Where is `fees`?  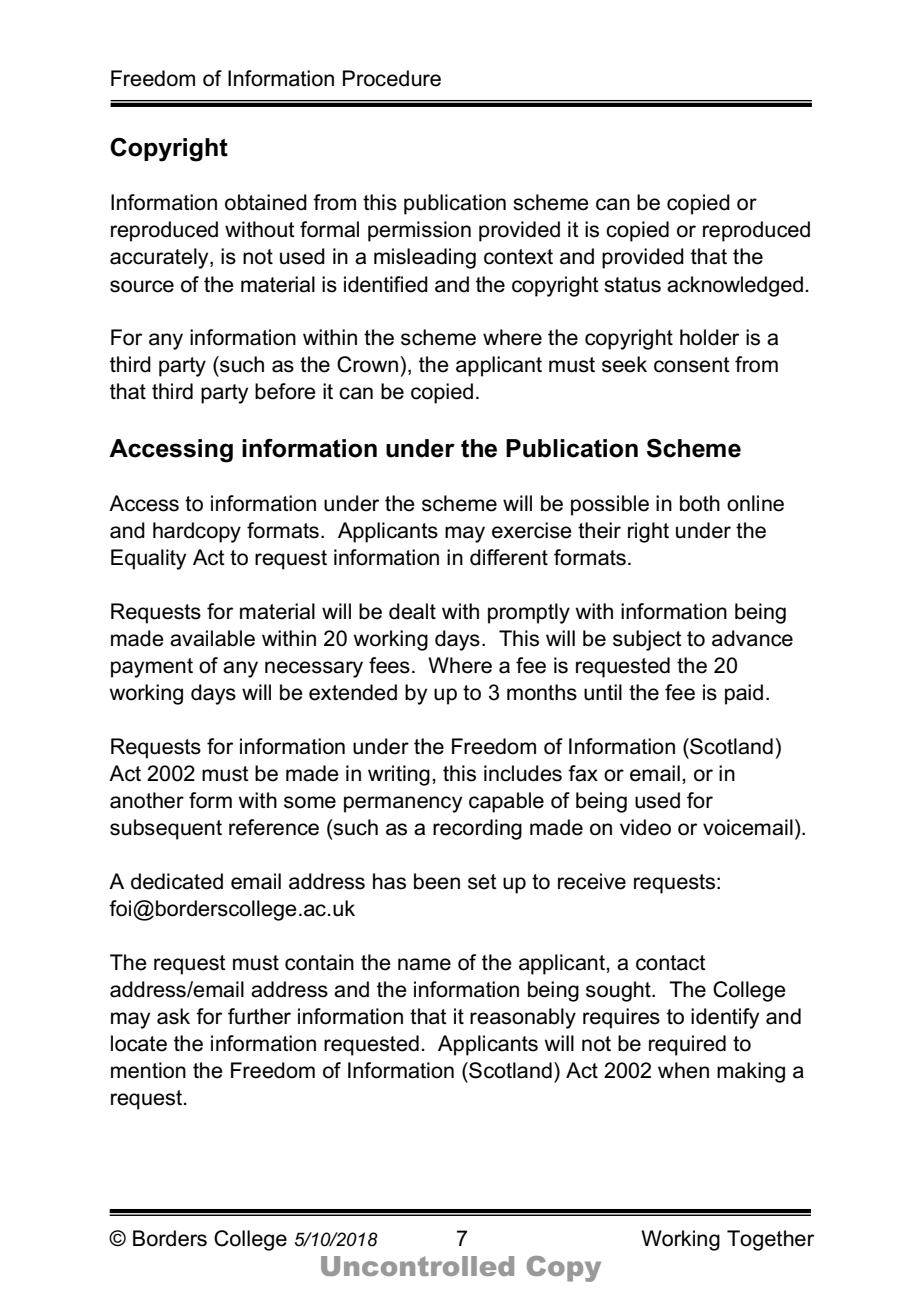 fees is located at coordinates (389, 665).
